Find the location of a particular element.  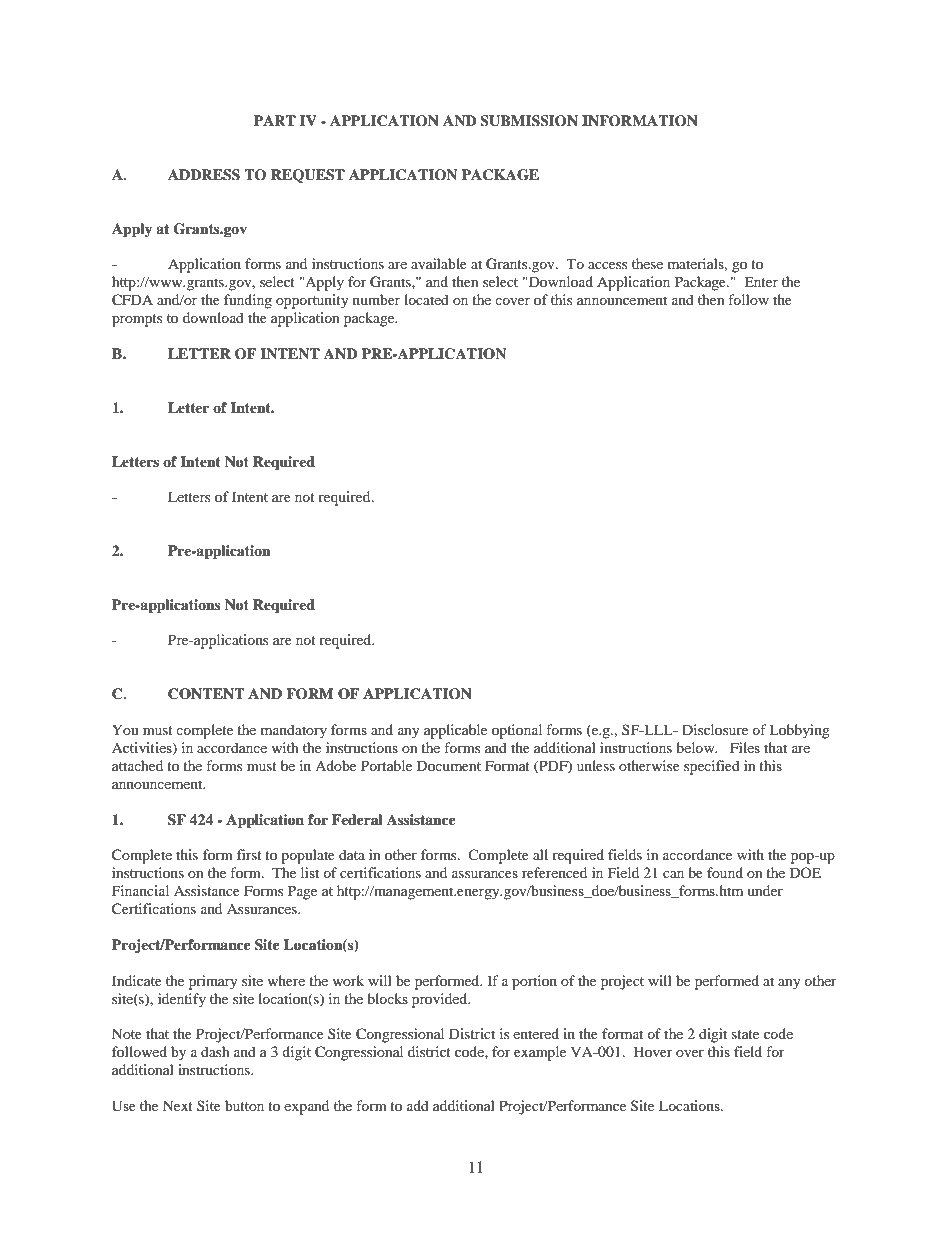

applicable is located at coordinates (455, 731).
